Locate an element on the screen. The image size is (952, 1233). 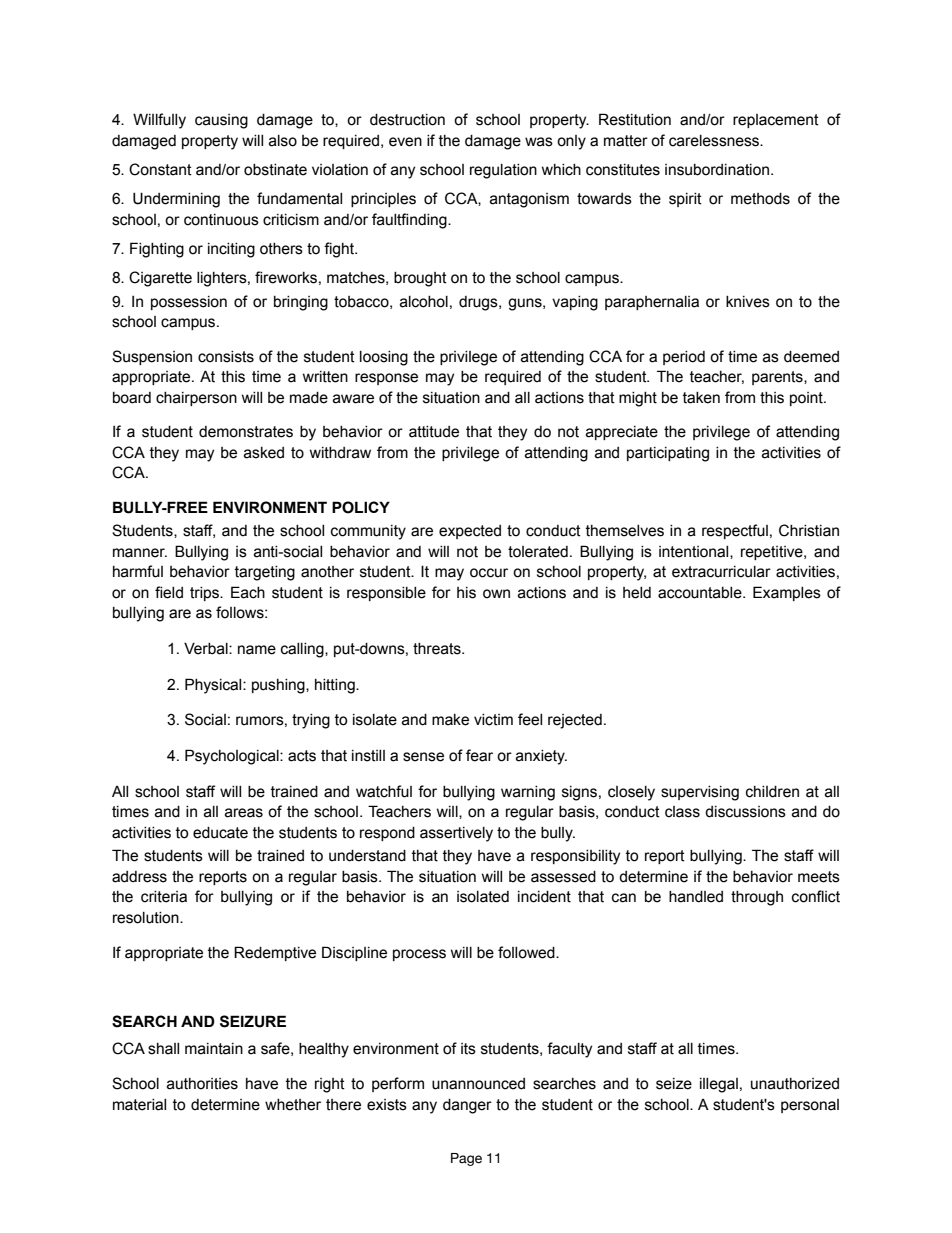
discussions is located at coordinates (745, 812).
